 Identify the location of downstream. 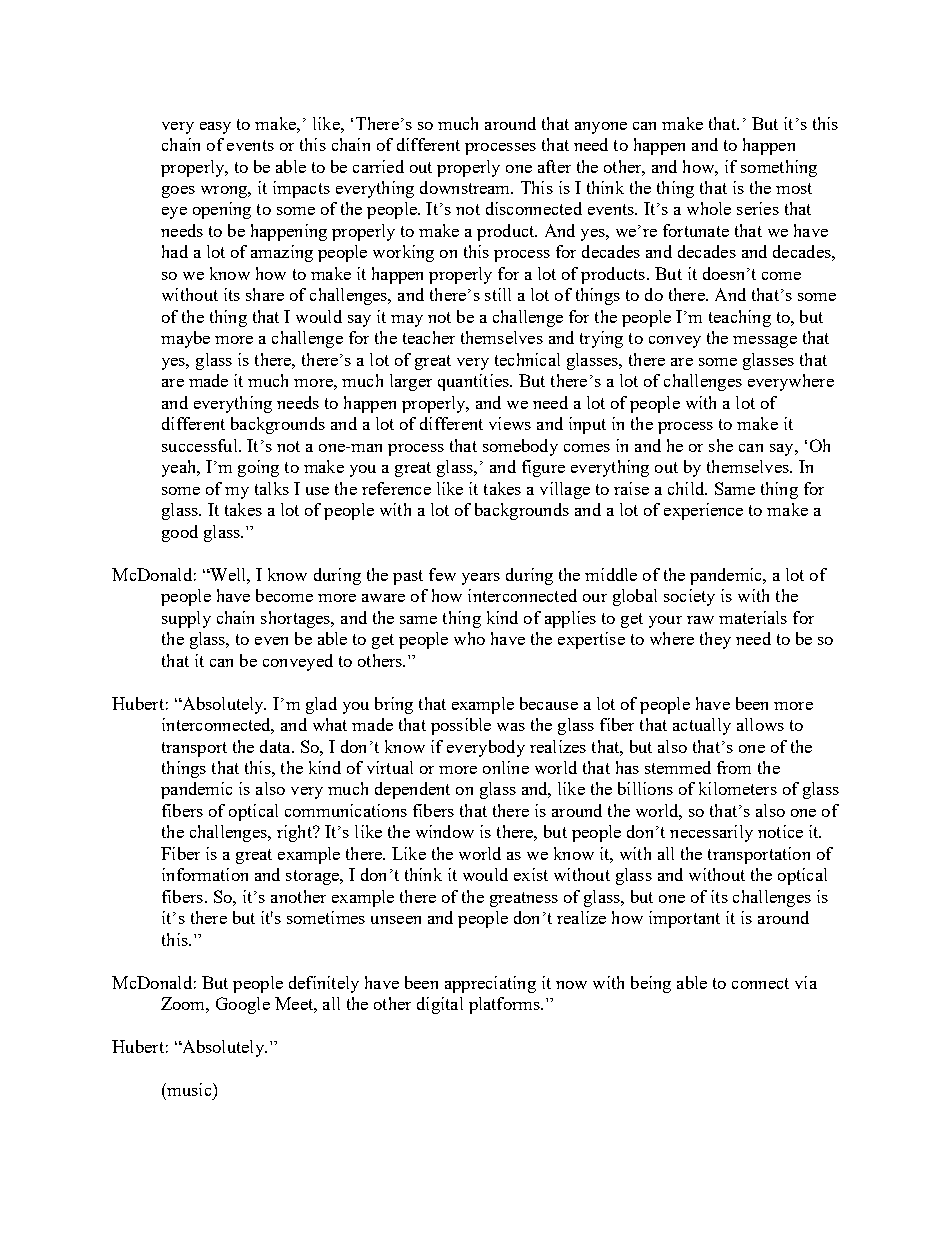
(466, 187).
